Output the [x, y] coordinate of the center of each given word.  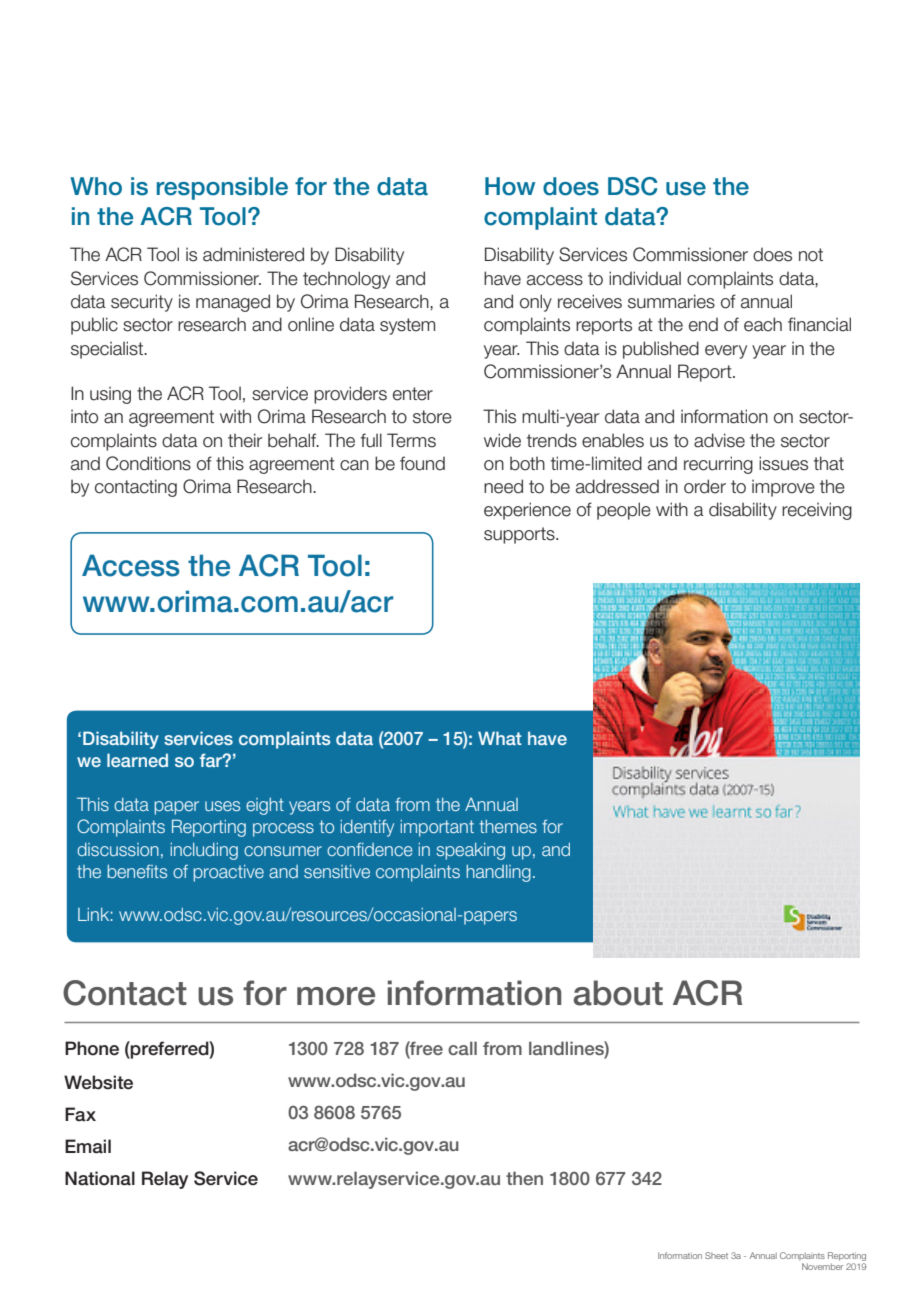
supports [520, 535]
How [510, 186]
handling [498, 873]
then [524, 1178]
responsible [222, 188]
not [811, 255]
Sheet [716, 1255]
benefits [137, 871]
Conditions [148, 463]
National [100, 1178]
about [618, 993]
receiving [817, 511]
